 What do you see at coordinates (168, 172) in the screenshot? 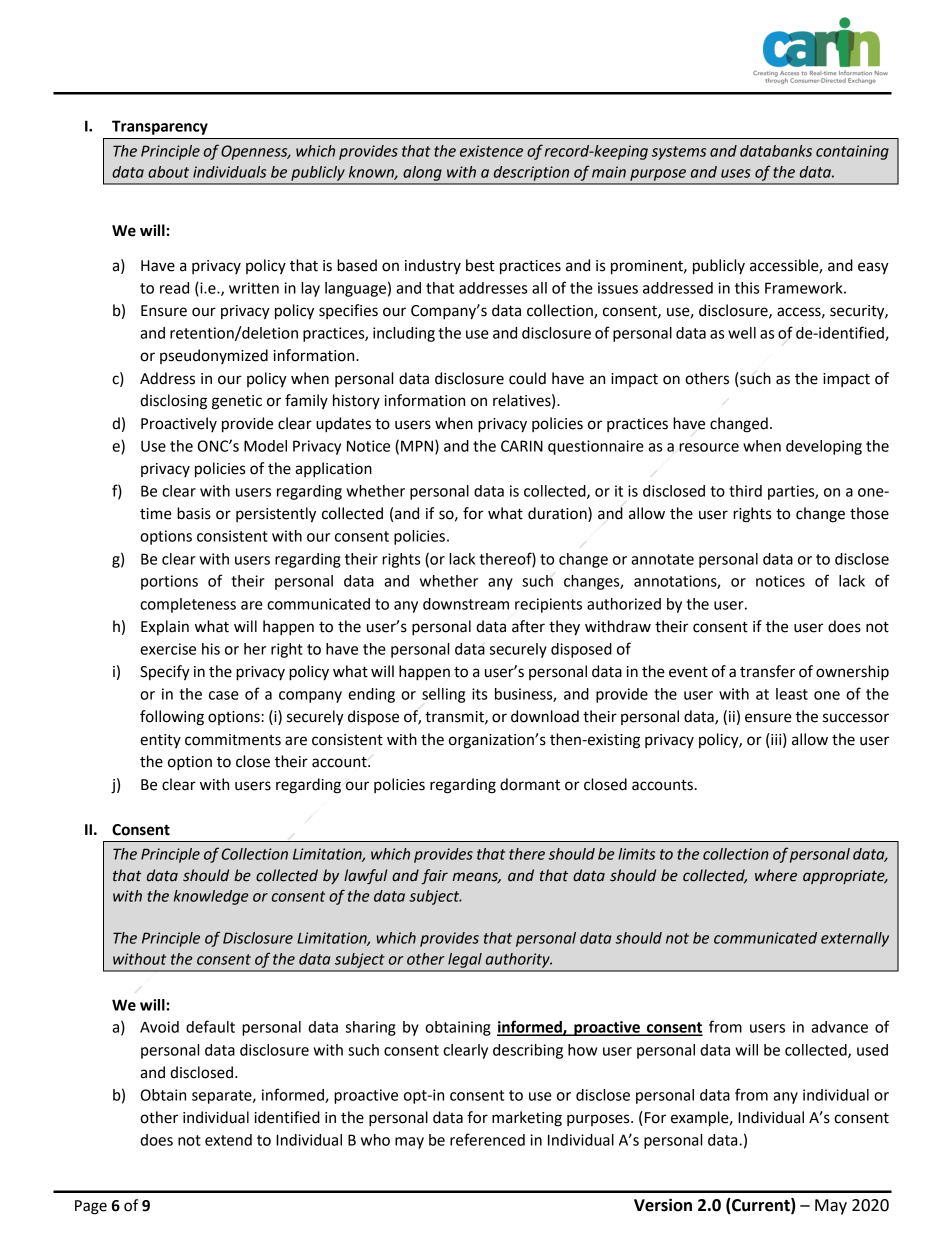
I see `about` at bounding box center [168, 172].
